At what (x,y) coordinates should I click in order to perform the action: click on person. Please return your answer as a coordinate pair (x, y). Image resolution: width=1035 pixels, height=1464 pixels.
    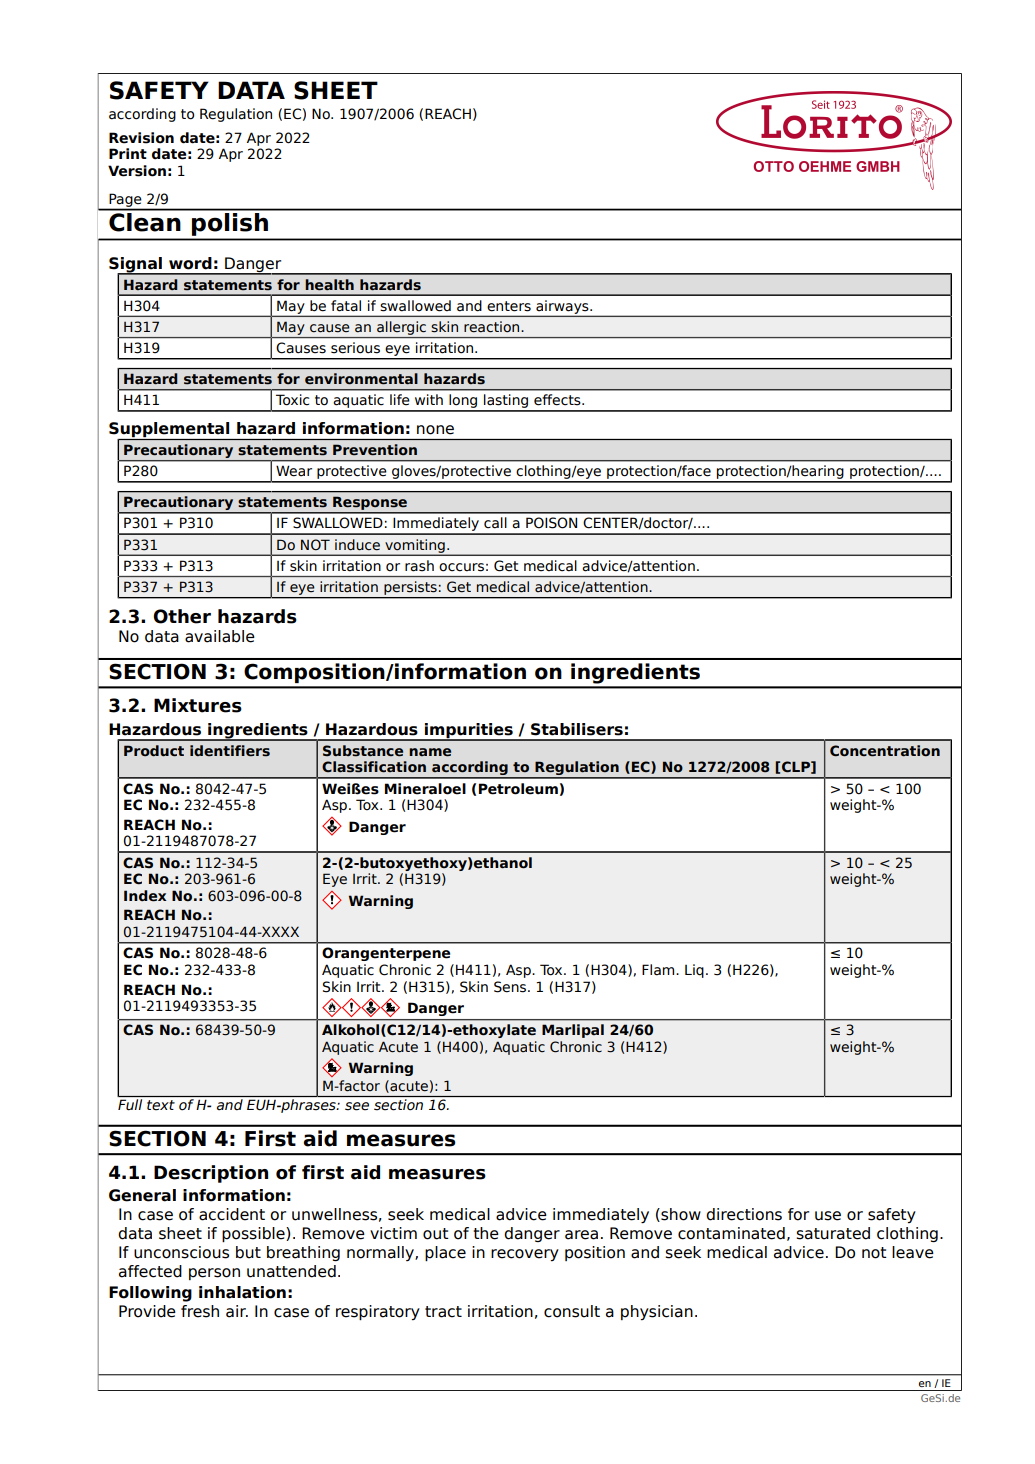
    Looking at the image, I should click on (214, 1274).
